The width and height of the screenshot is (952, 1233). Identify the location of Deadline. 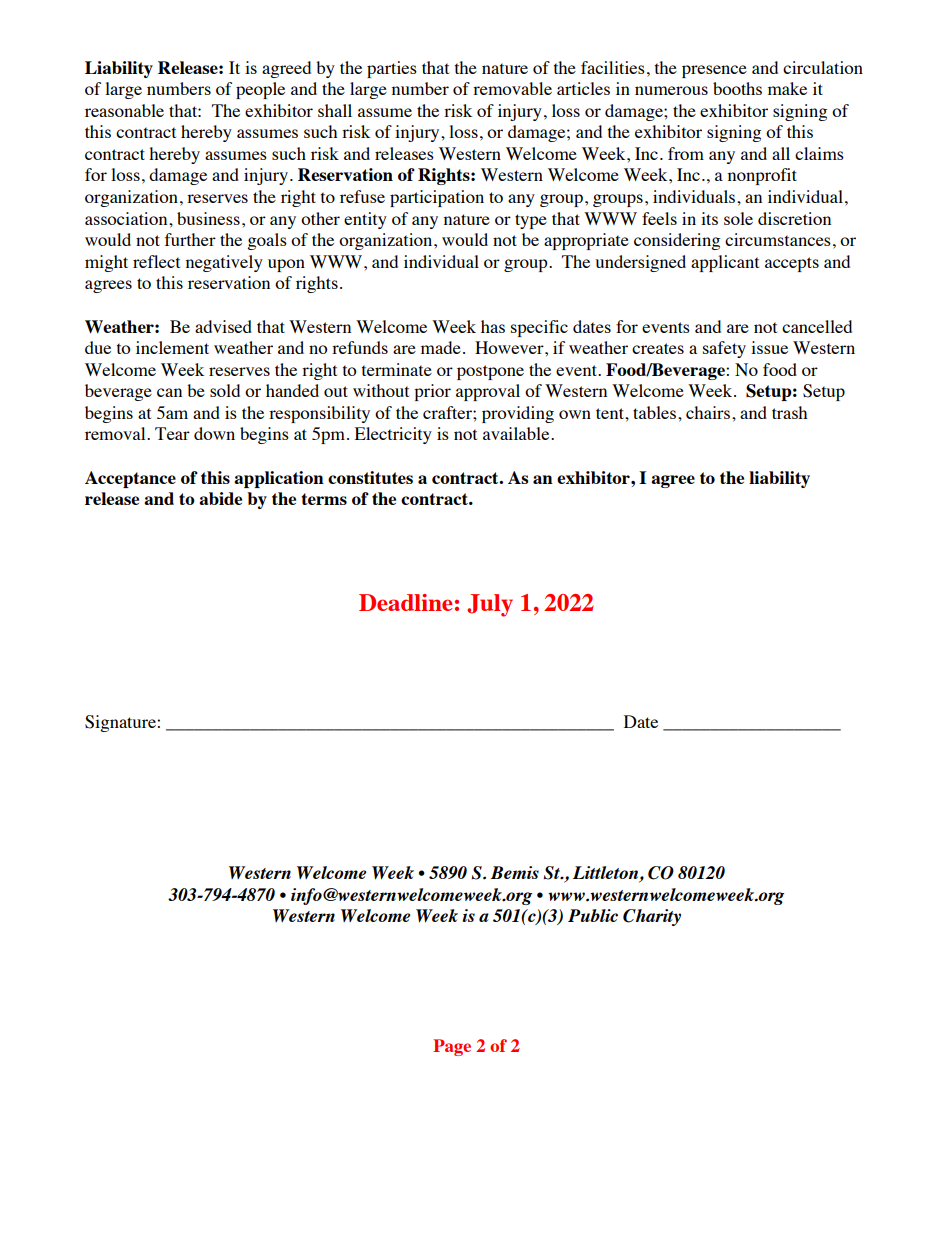
(406, 602).
